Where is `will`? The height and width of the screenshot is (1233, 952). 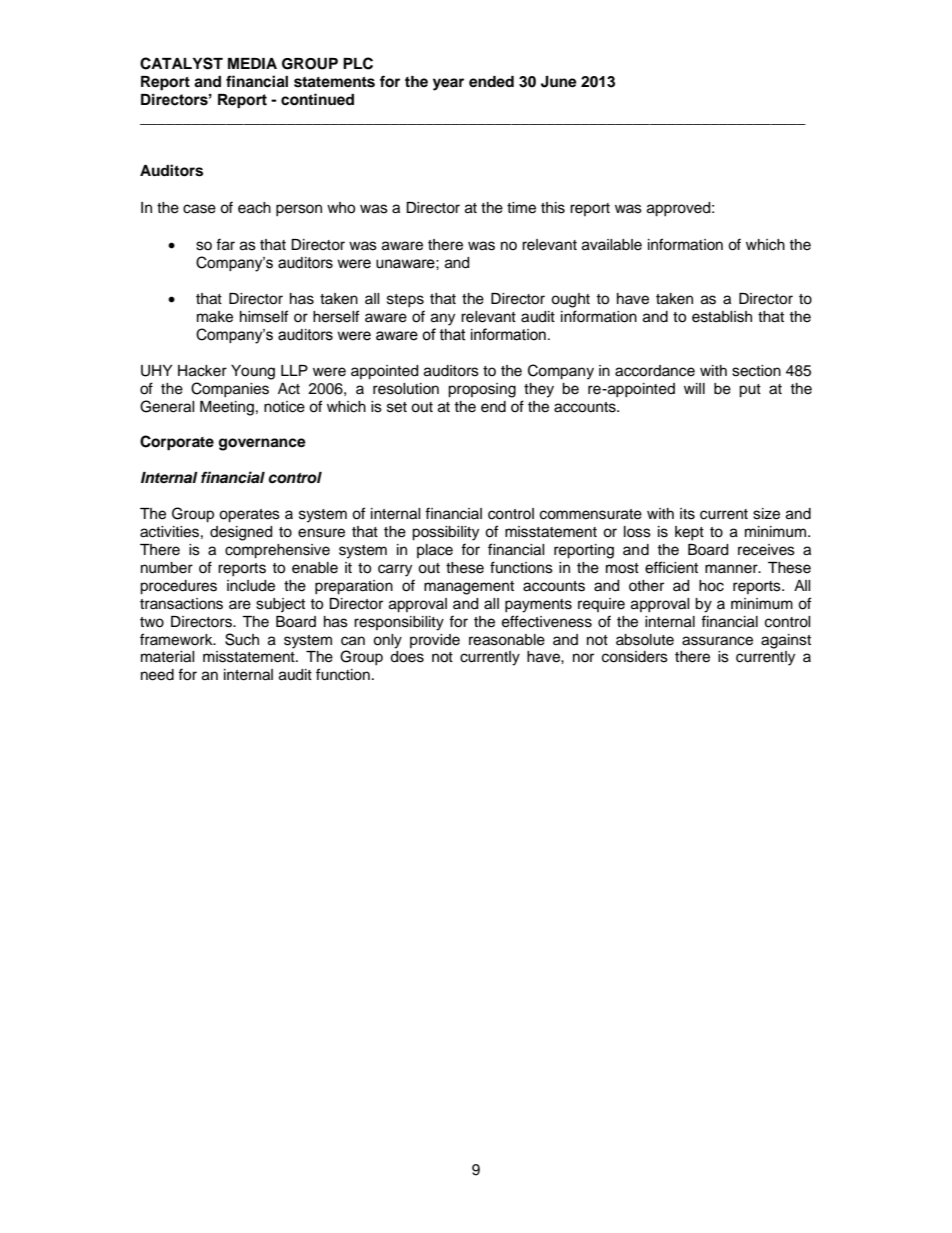 will is located at coordinates (694, 388).
